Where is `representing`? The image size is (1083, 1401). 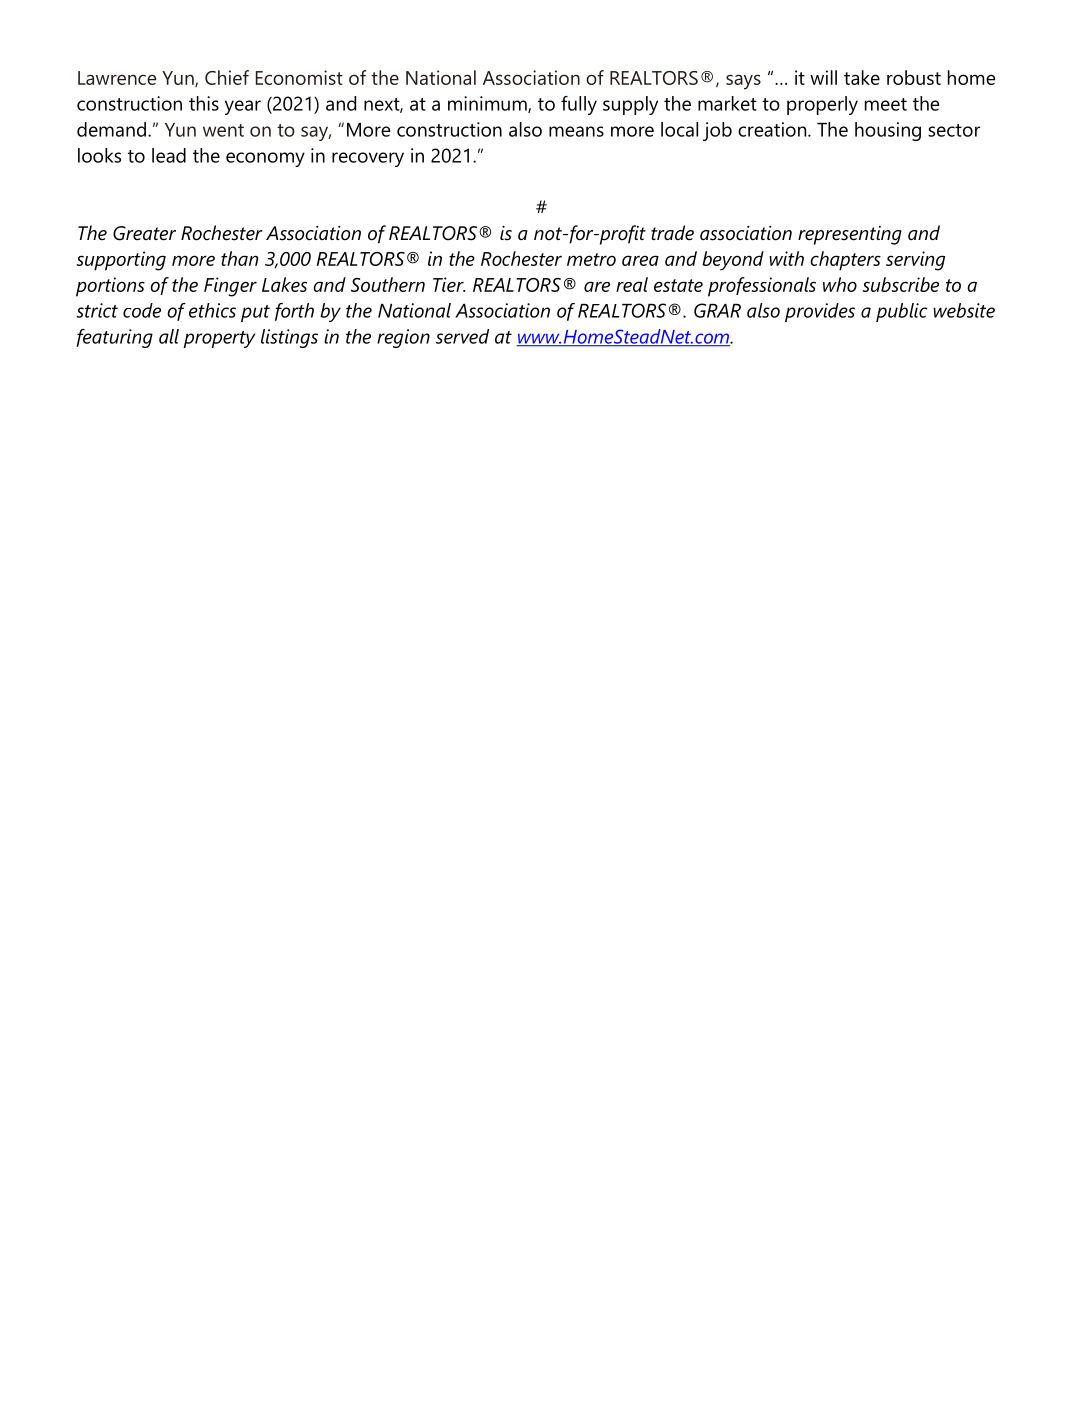
representing is located at coordinates (850, 235).
